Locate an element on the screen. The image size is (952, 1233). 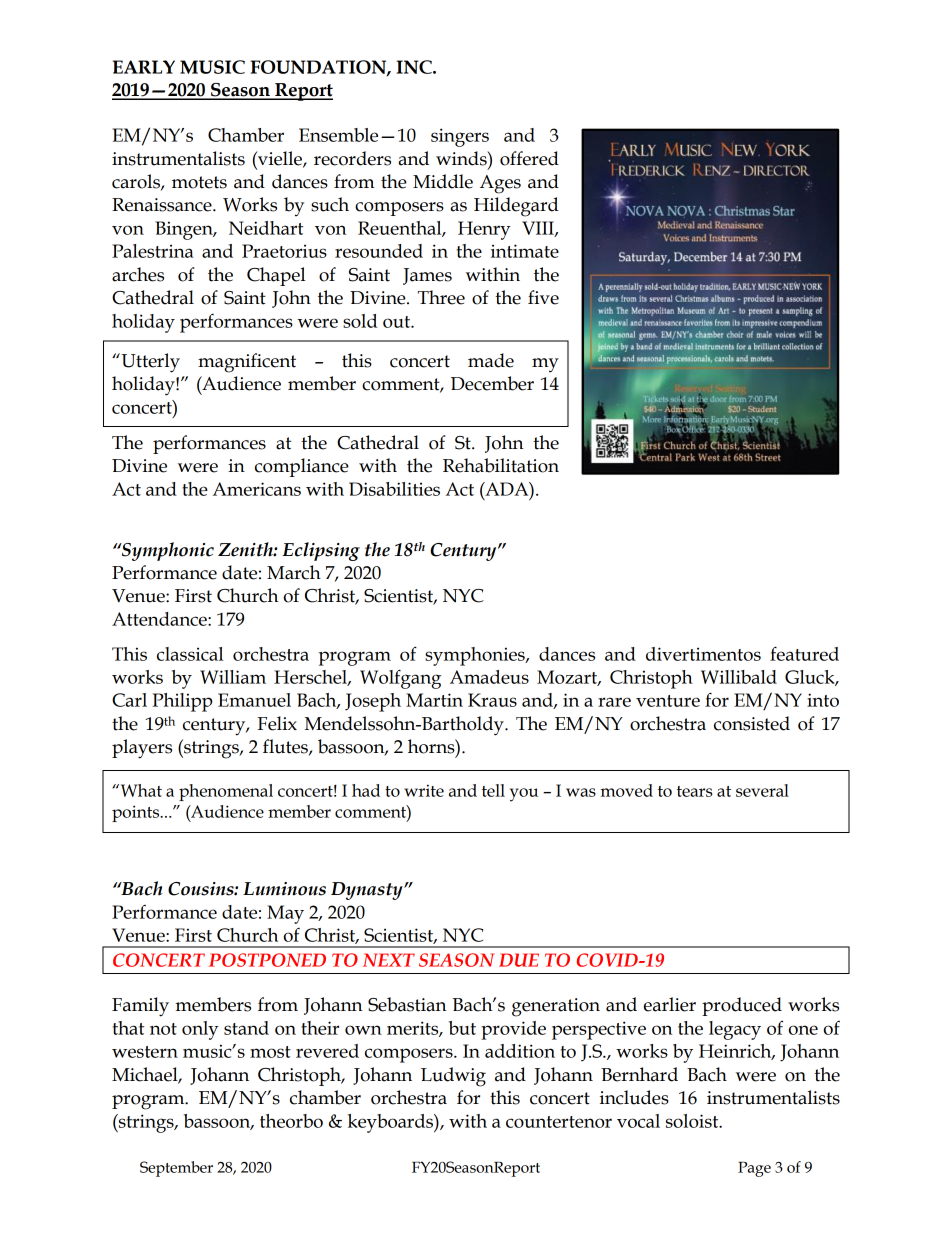
Americans is located at coordinates (257, 489).
